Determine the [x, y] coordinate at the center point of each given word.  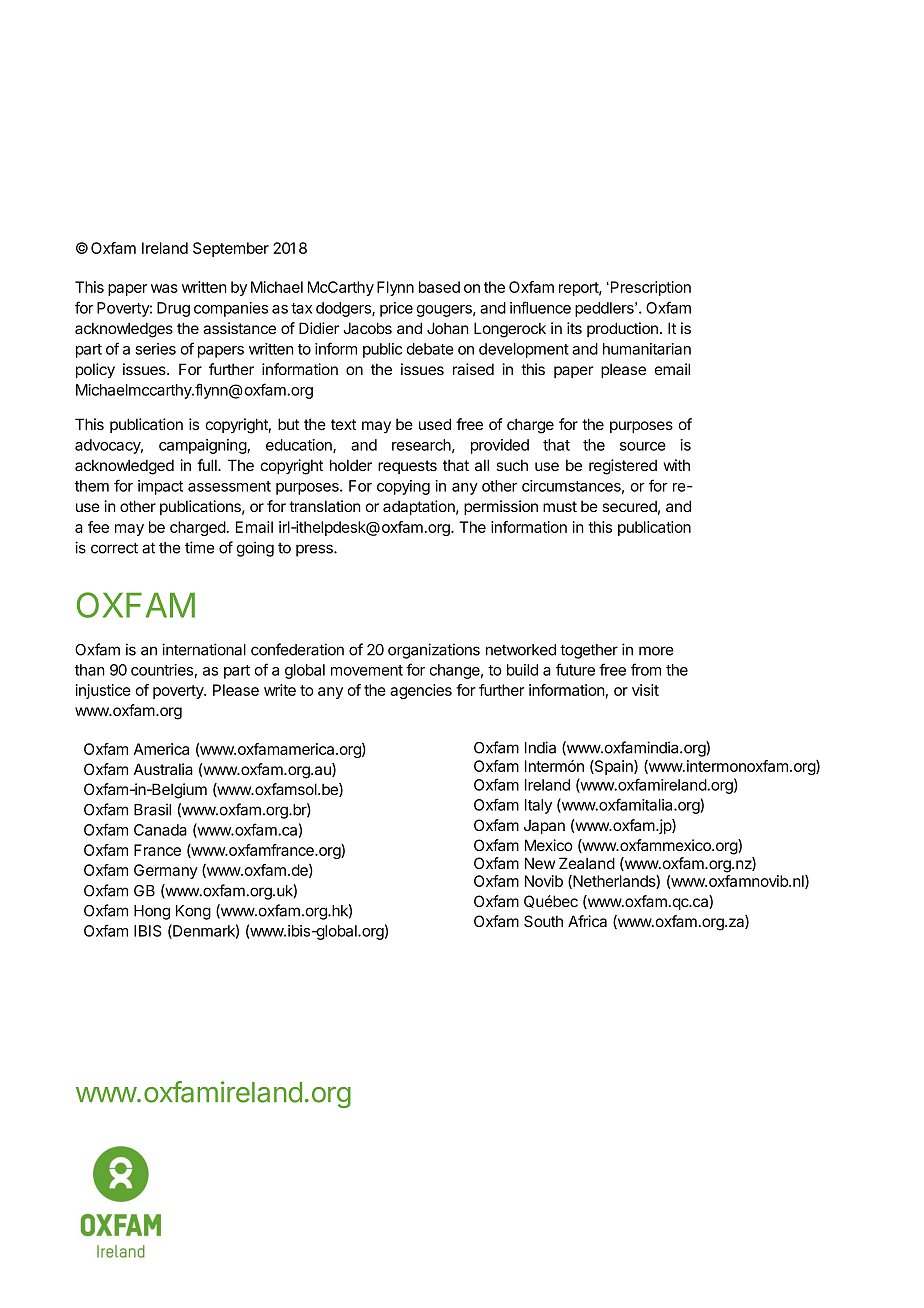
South [543, 921]
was [164, 288]
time [200, 547]
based [439, 287]
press [315, 550]
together [589, 651]
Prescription [649, 288]
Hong [152, 912]
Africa [587, 921]
